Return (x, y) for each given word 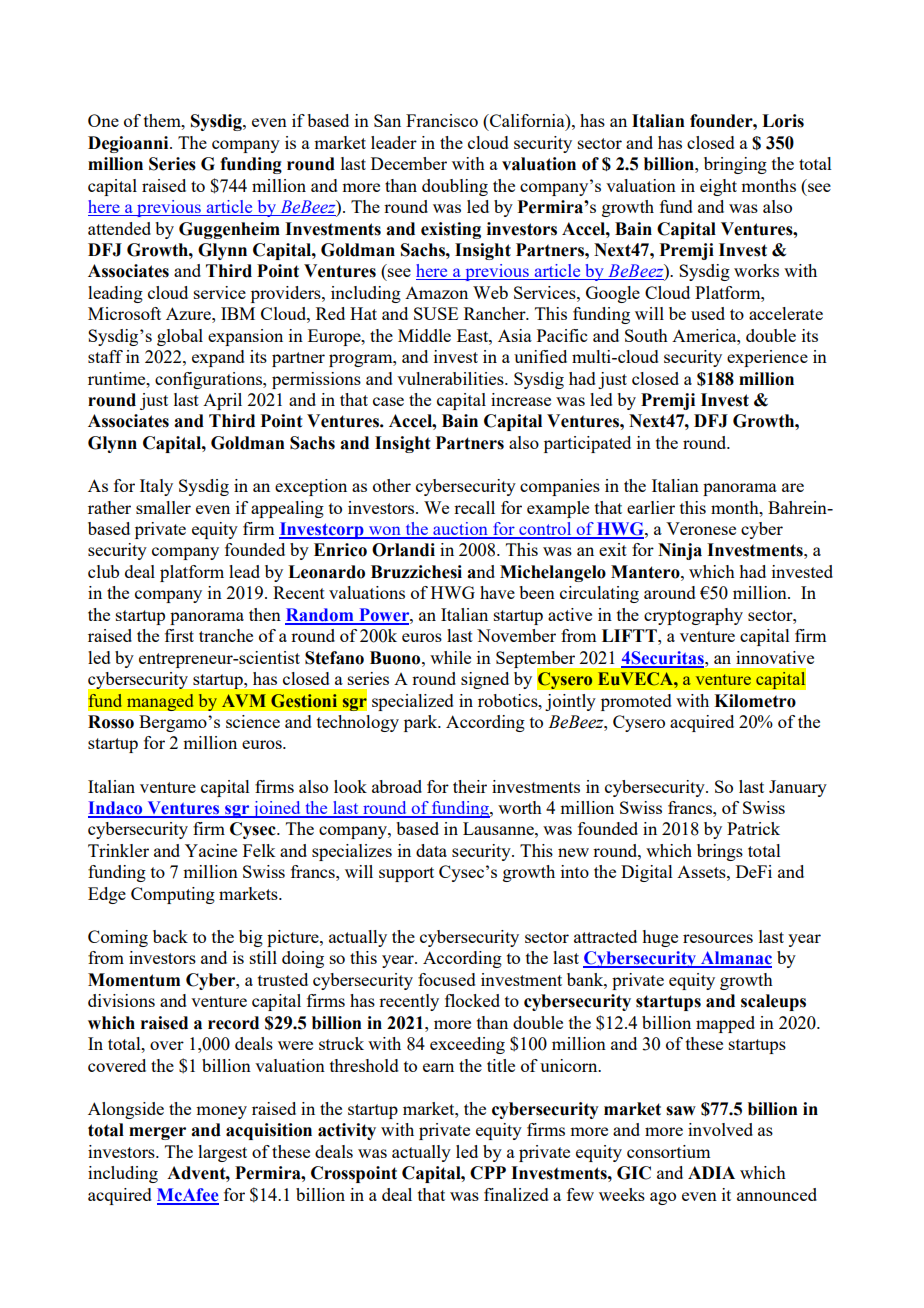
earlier (651, 507)
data (431, 850)
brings (720, 852)
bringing (735, 165)
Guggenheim (229, 230)
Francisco (442, 120)
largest (222, 1153)
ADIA (711, 1172)
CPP (488, 1173)
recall (474, 507)
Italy (156, 487)
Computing (173, 895)
